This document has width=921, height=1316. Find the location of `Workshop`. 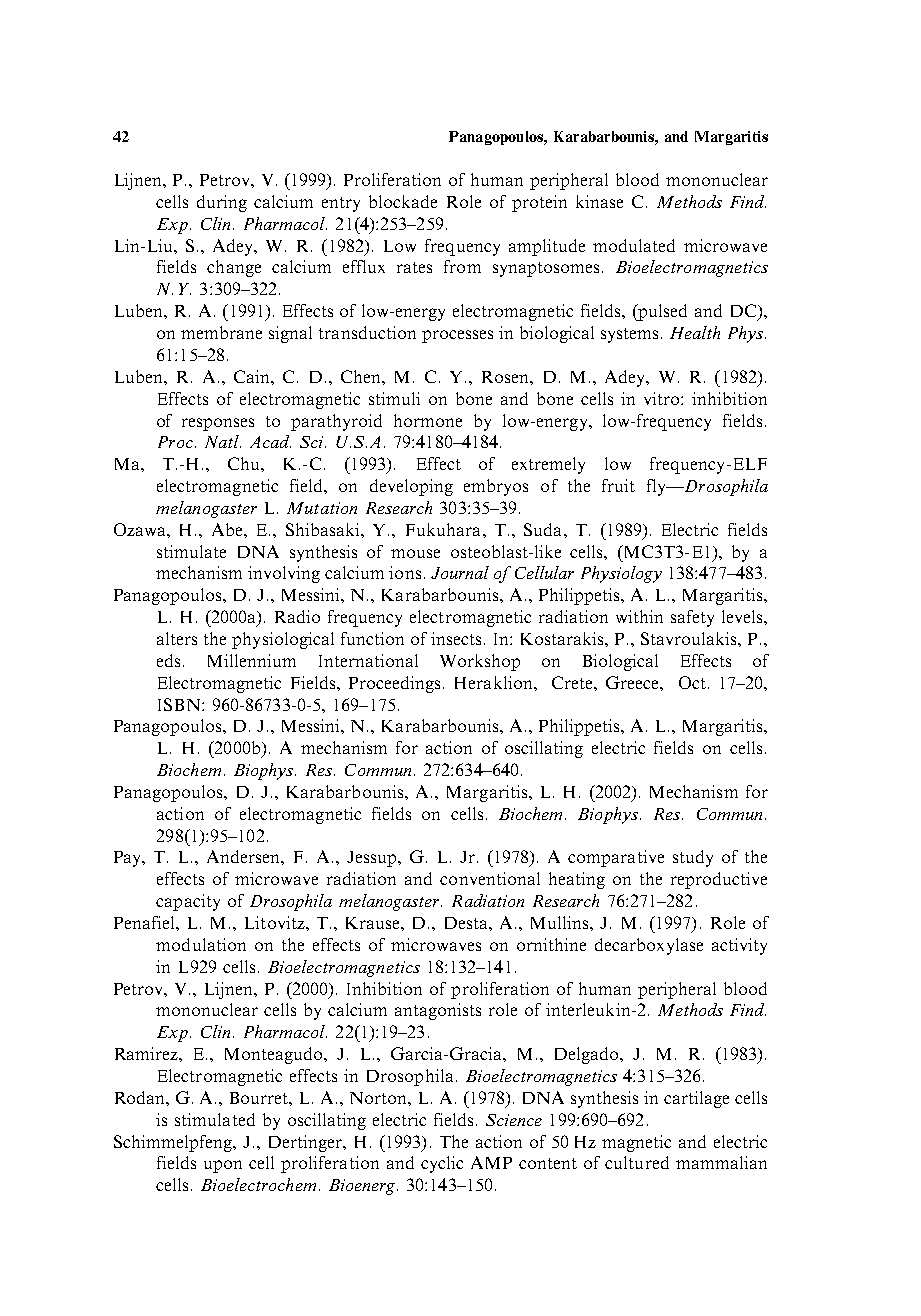

Workshop is located at coordinates (480, 662).
